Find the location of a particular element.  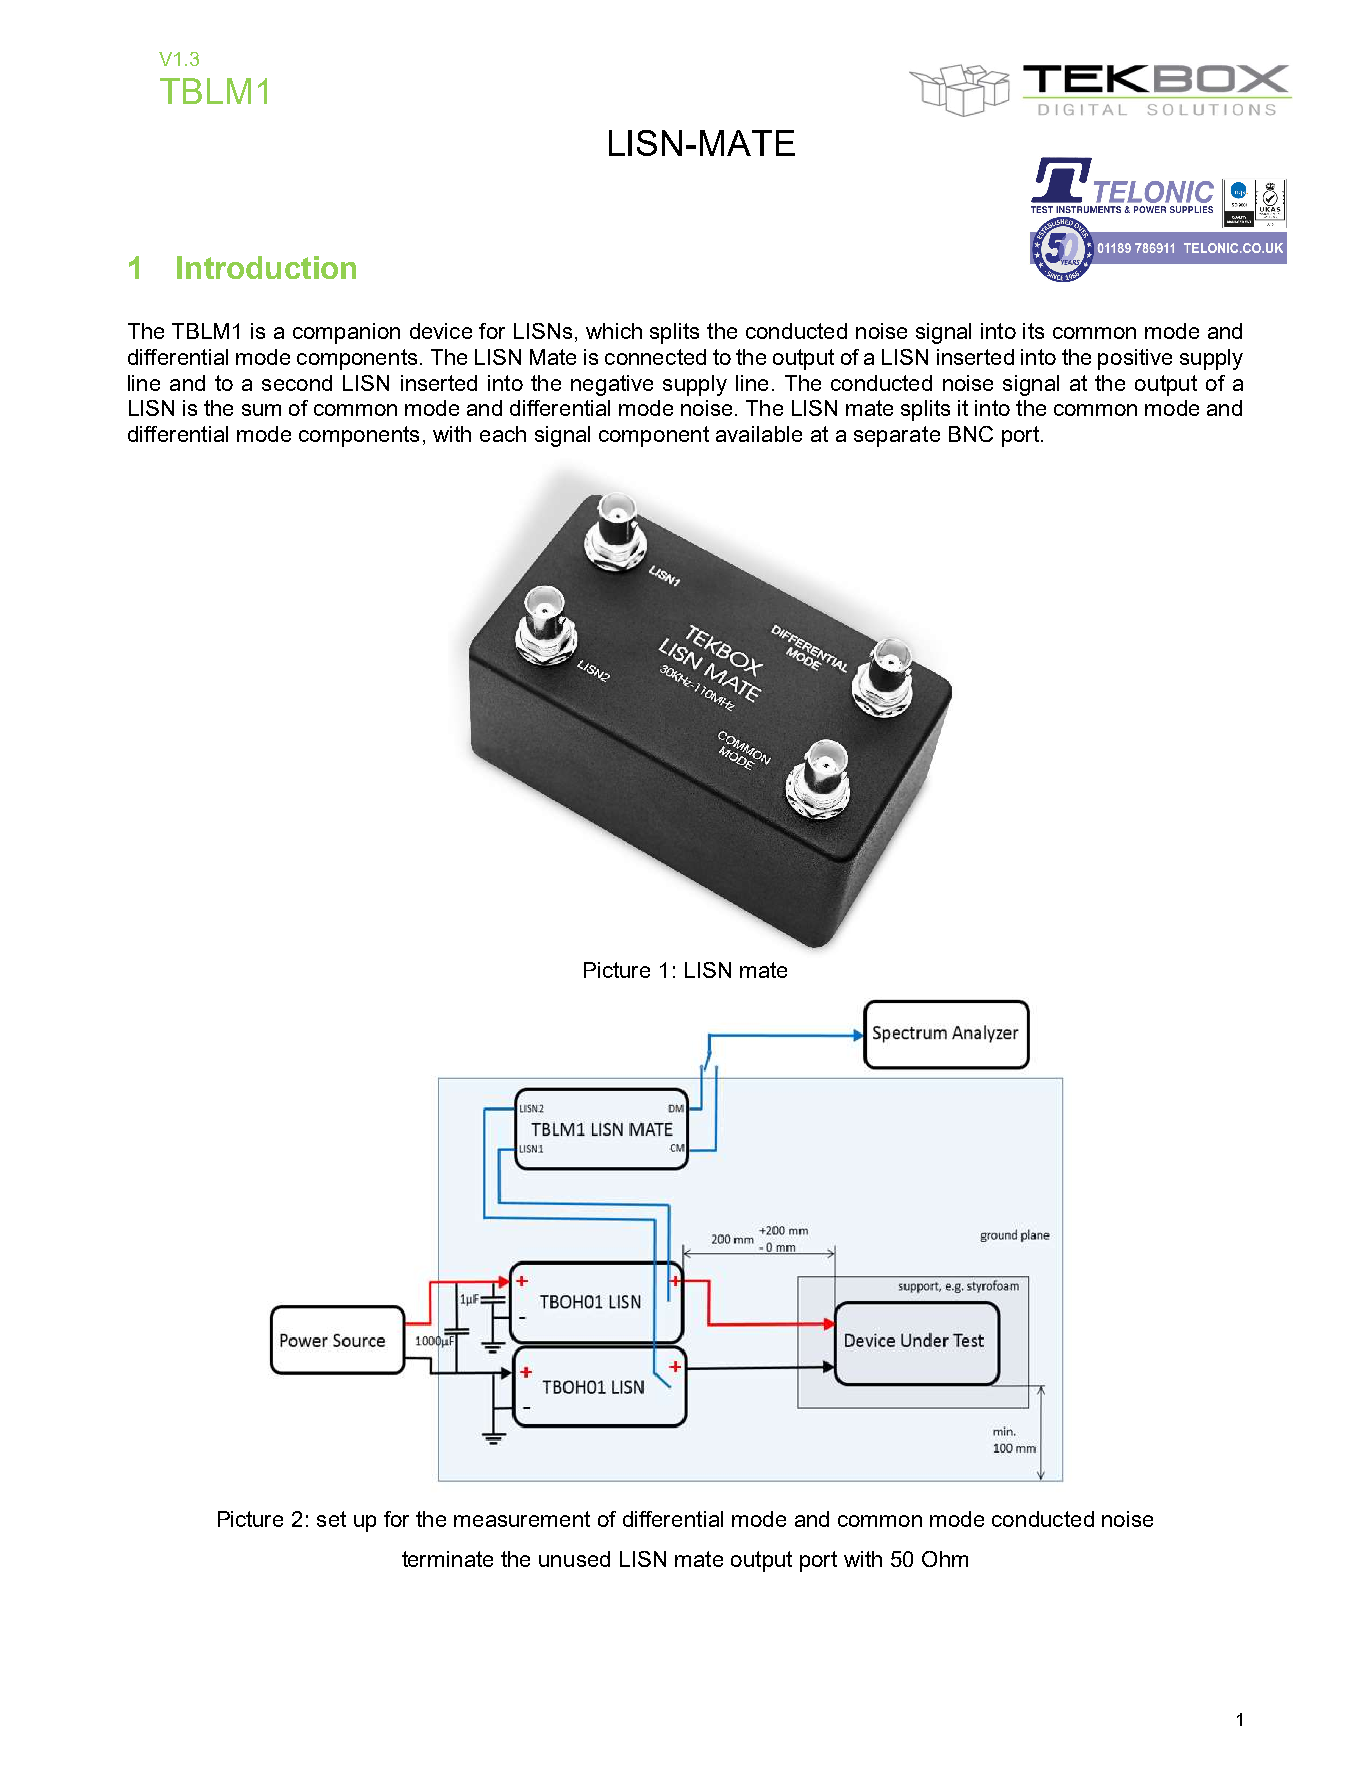

each is located at coordinates (503, 434).
